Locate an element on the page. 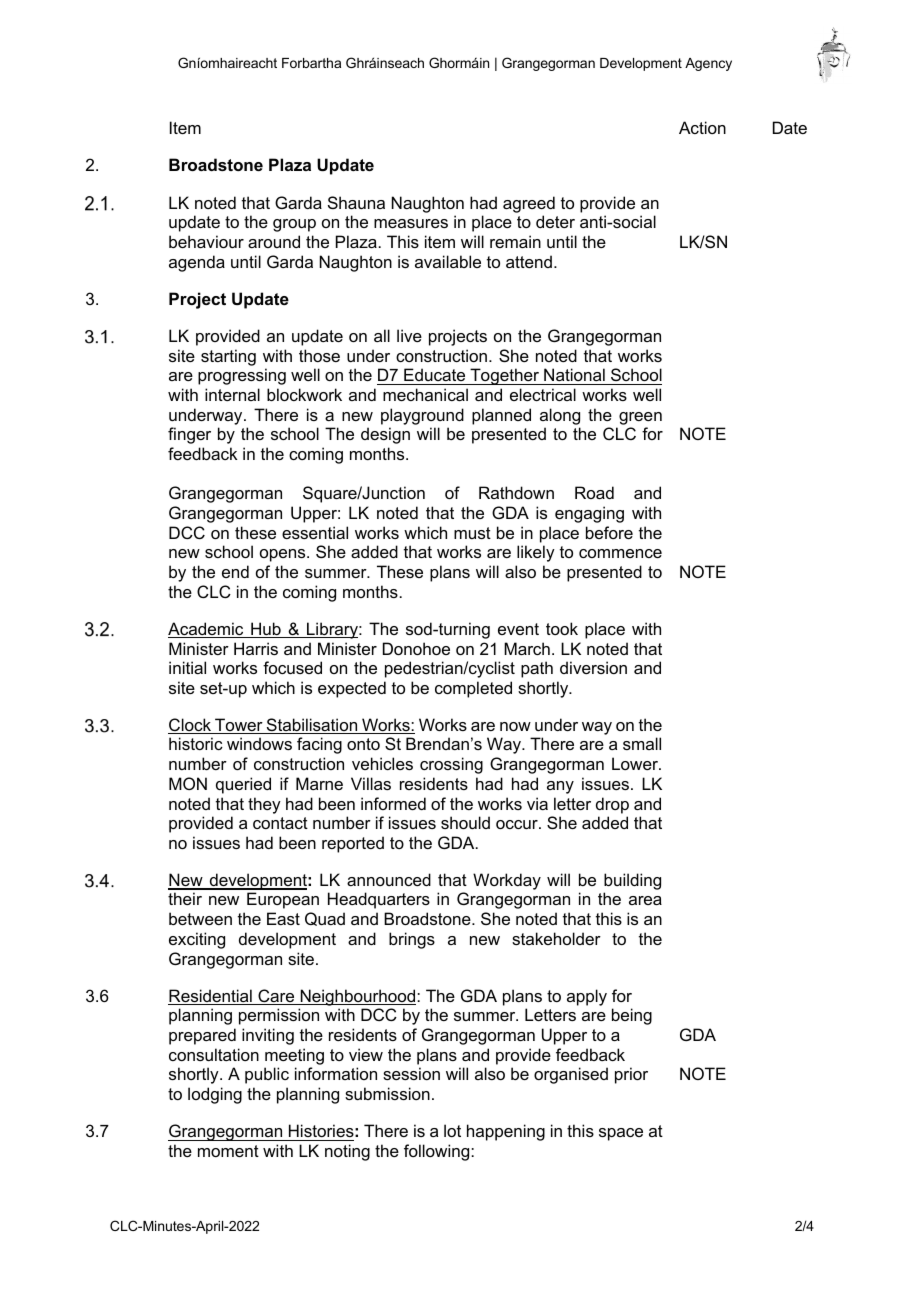  Hub is located at coordinates (266, 630).
